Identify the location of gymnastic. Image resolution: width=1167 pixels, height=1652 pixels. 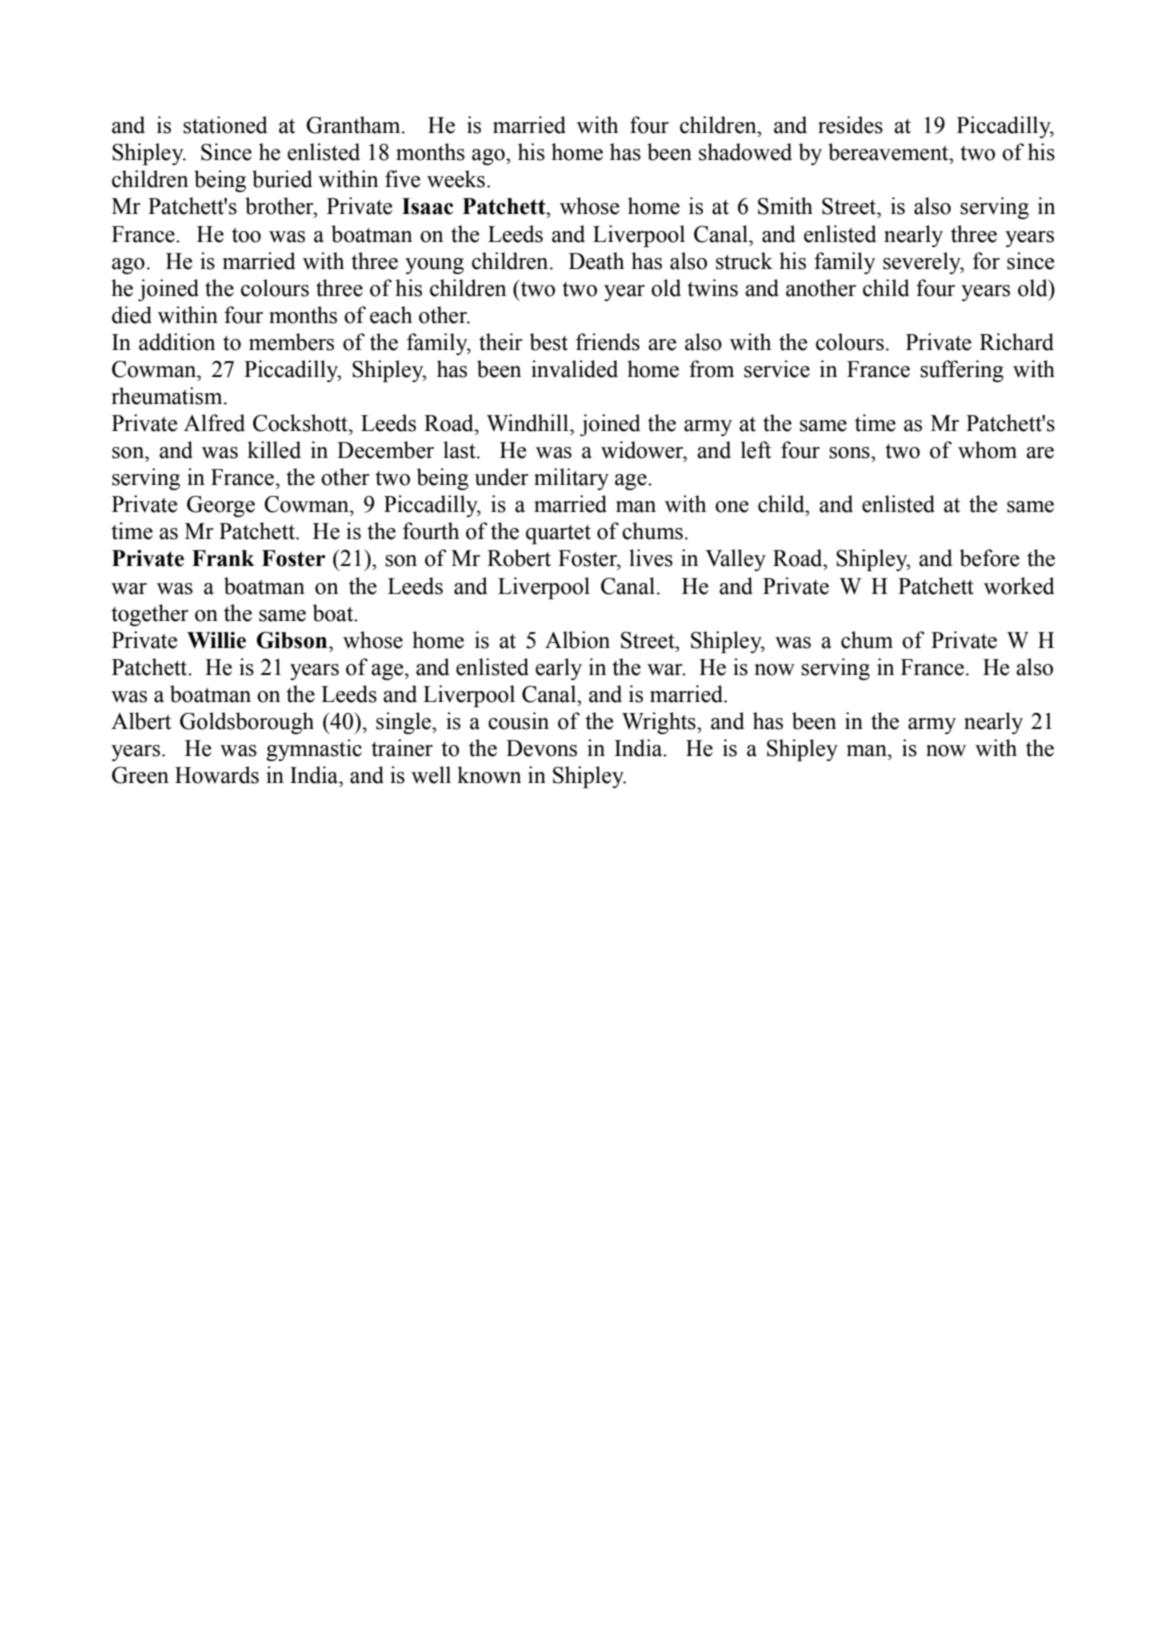
(314, 750).
